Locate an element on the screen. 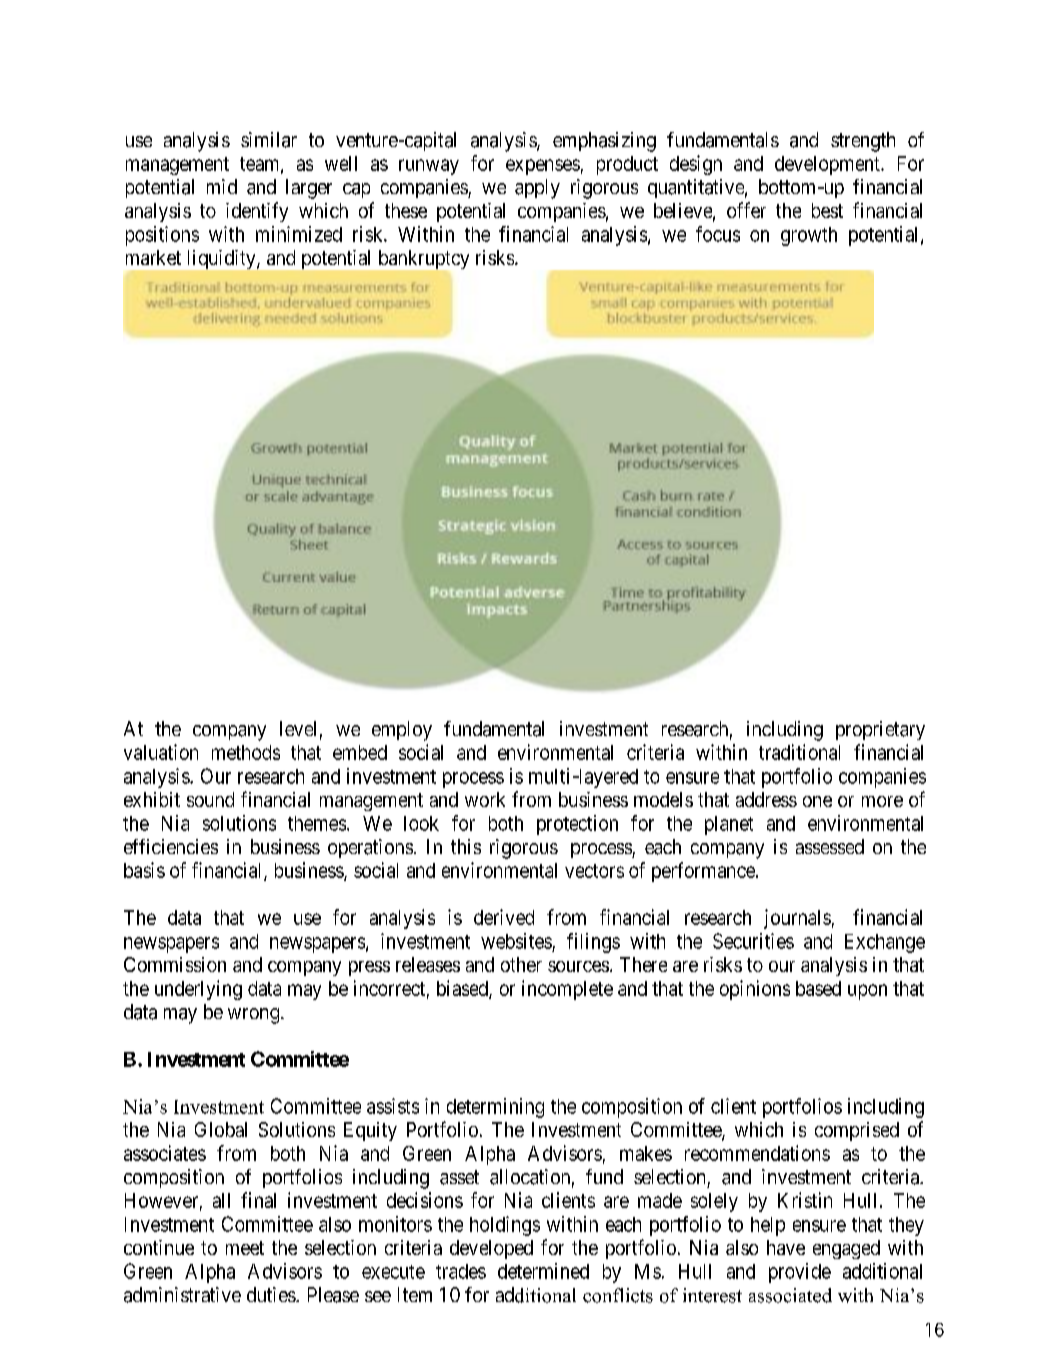 This screenshot has height=1353, width=1046. these is located at coordinates (406, 210).
